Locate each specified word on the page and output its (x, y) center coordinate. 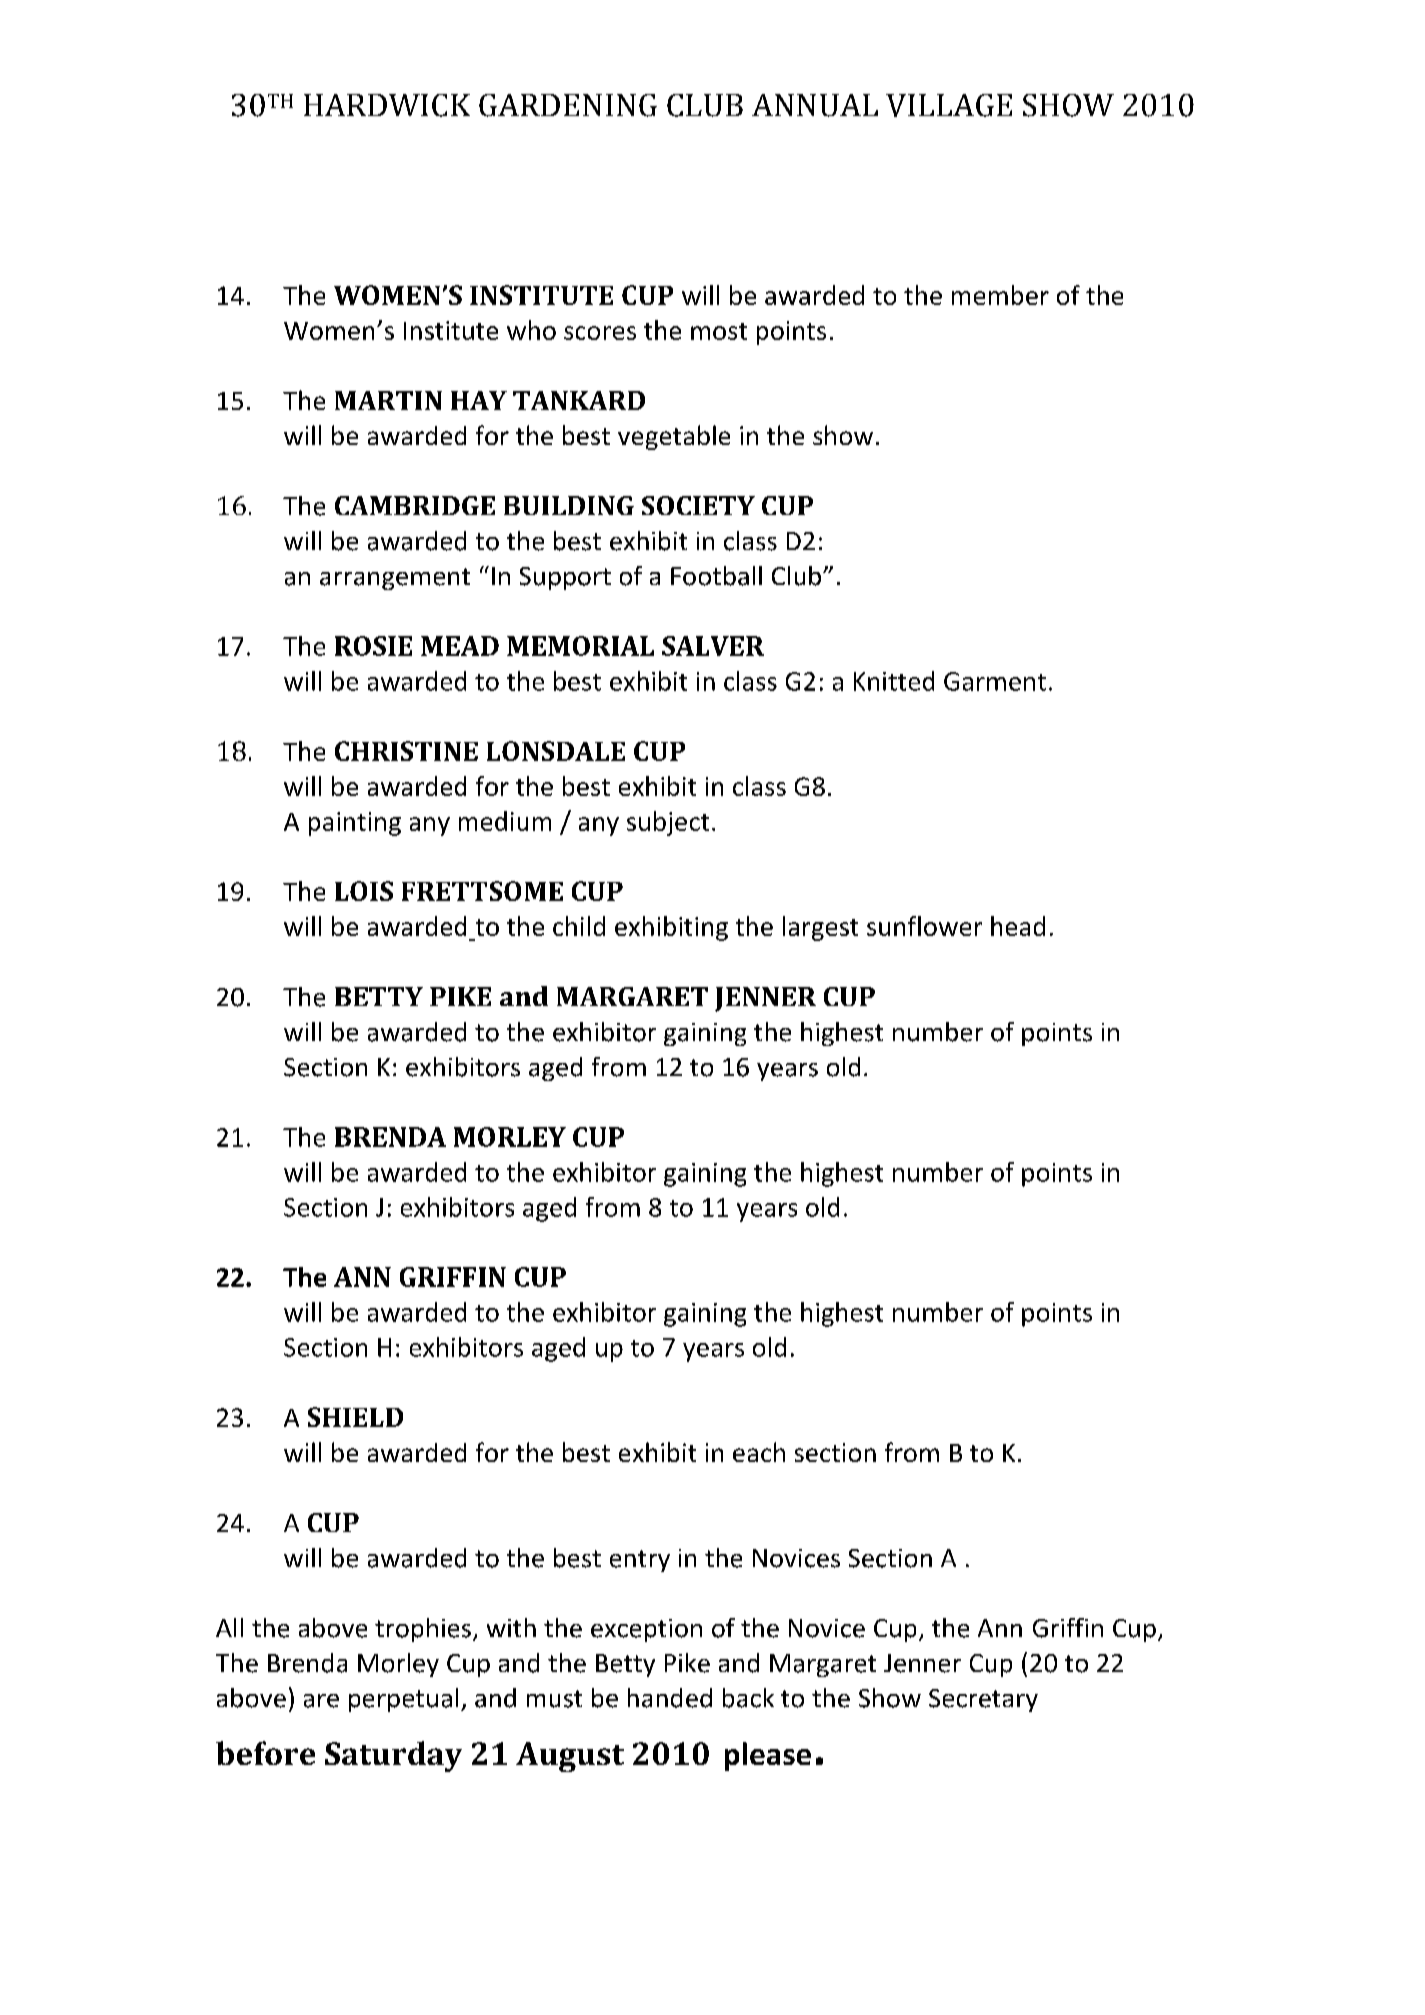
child (579, 926)
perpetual (403, 1700)
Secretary (983, 1700)
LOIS (364, 891)
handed (670, 1698)
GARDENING (568, 105)
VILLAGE (949, 105)
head (1018, 926)
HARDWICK (387, 105)
